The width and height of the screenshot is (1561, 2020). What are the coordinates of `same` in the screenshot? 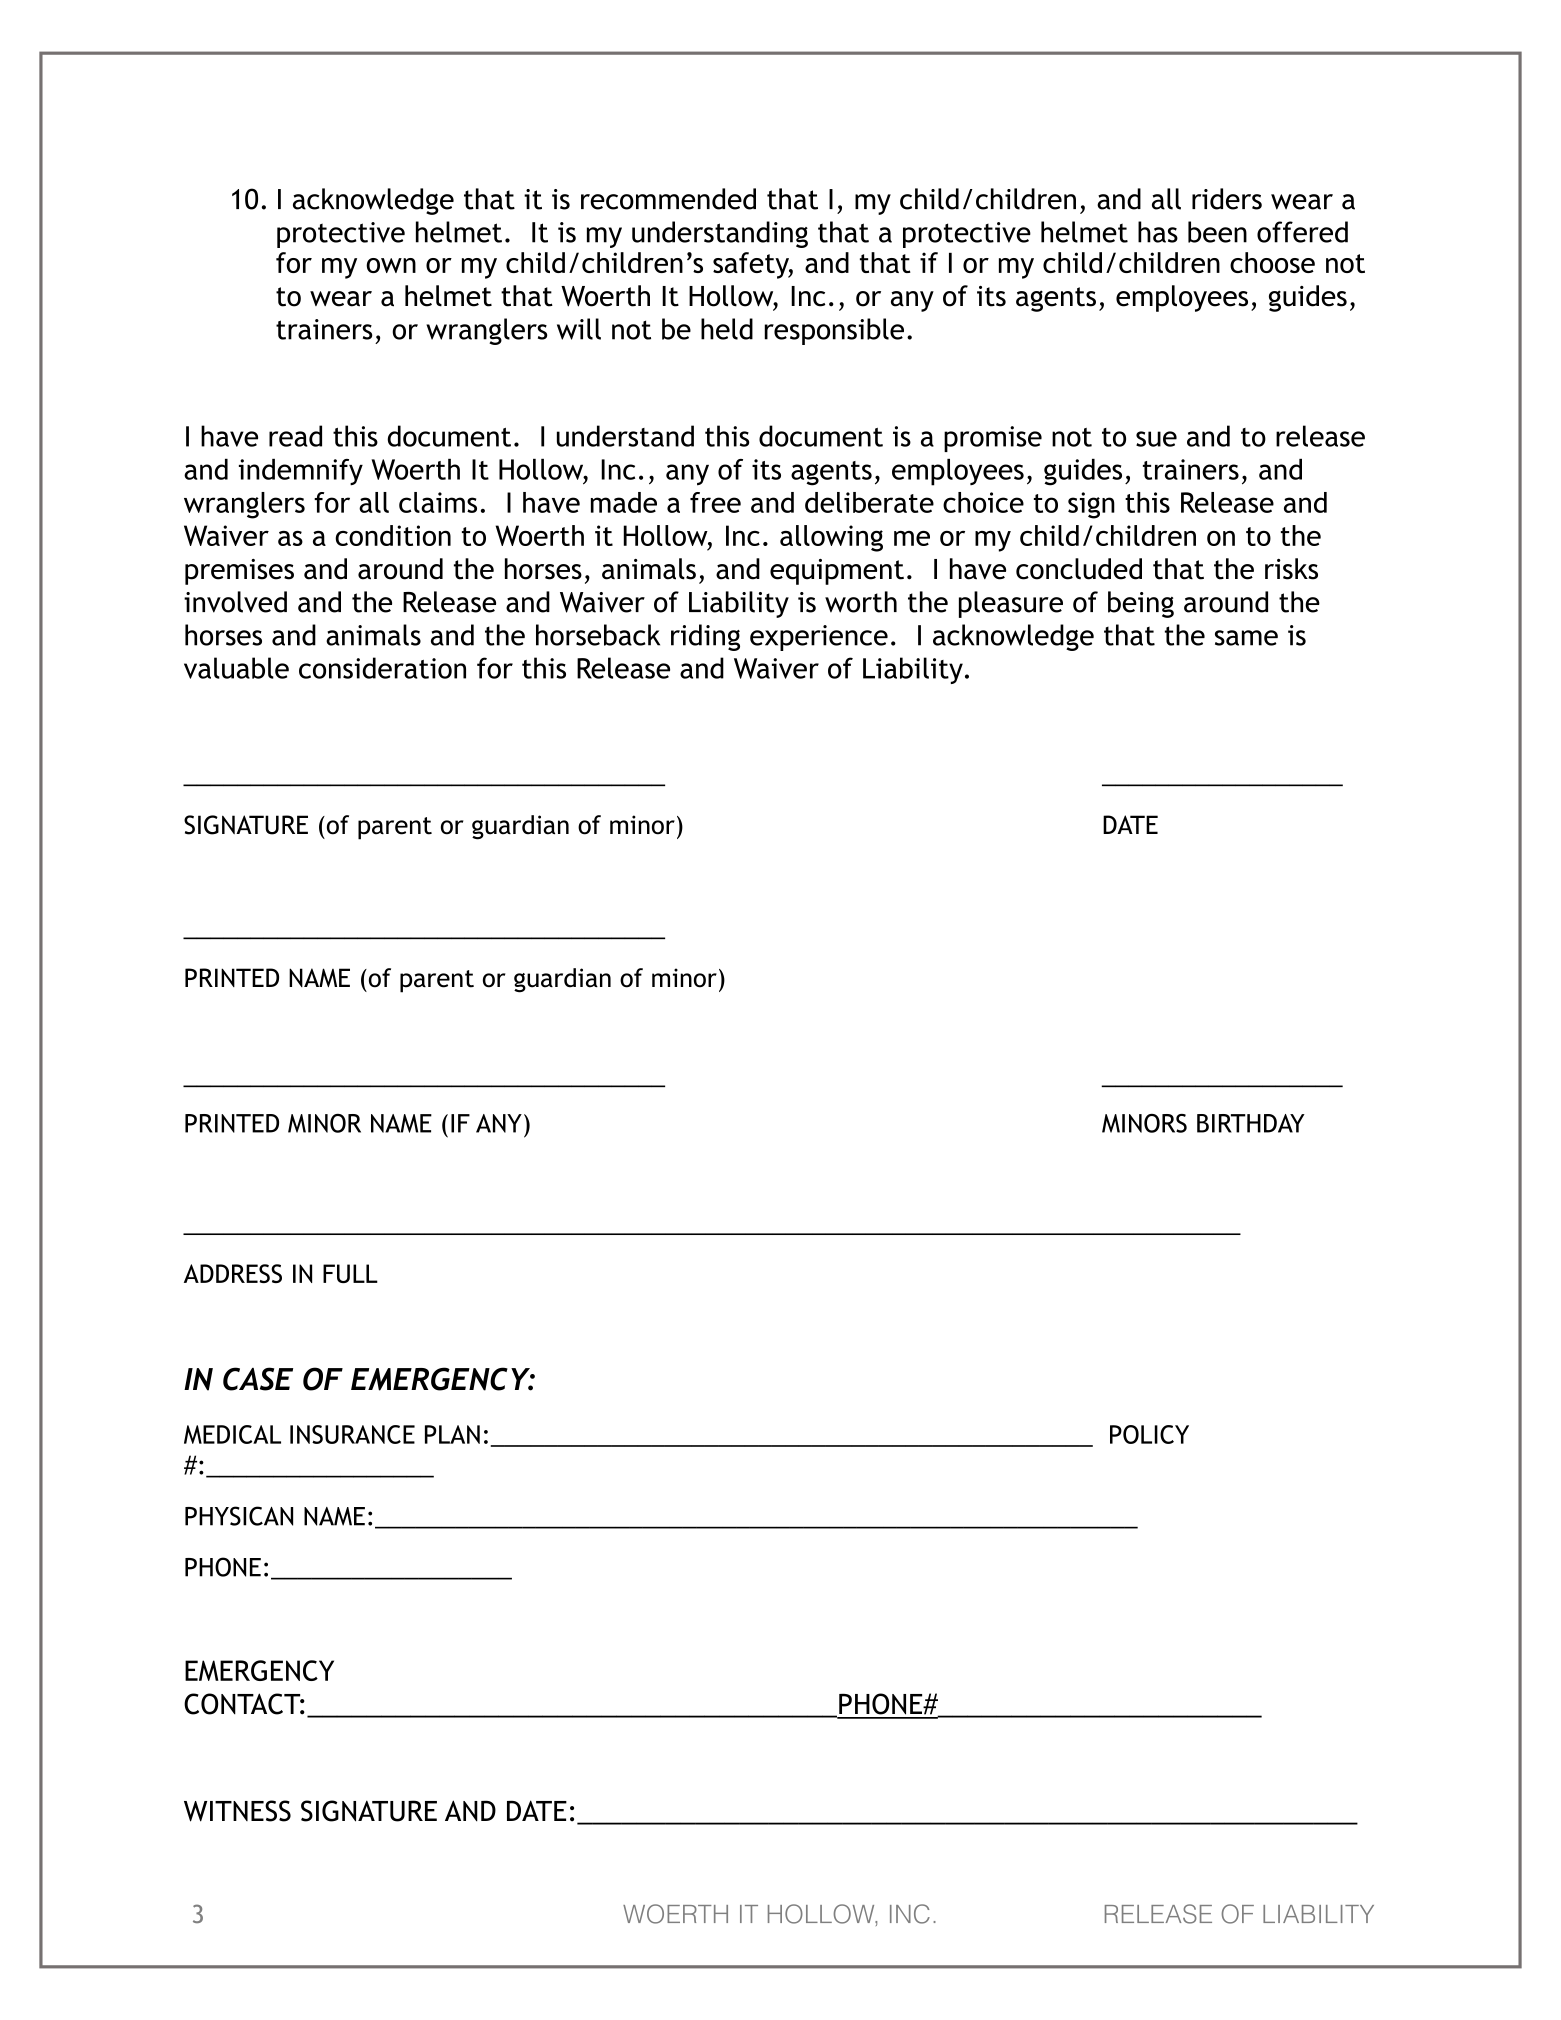 It's located at (1246, 638).
